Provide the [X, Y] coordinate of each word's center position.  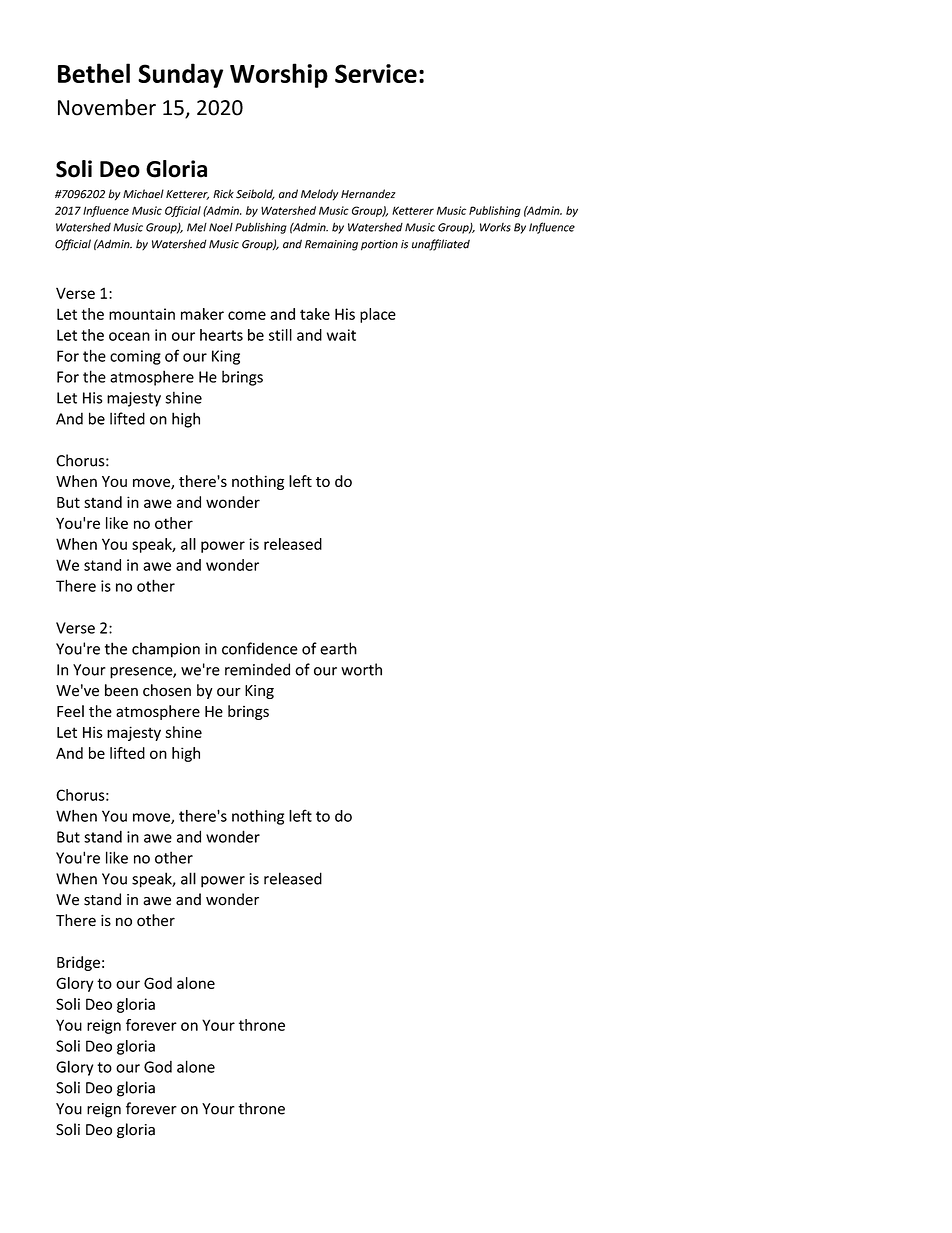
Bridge [78, 963]
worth [361, 669]
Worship [279, 75]
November [107, 107]
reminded [257, 669]
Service [376, 73]
